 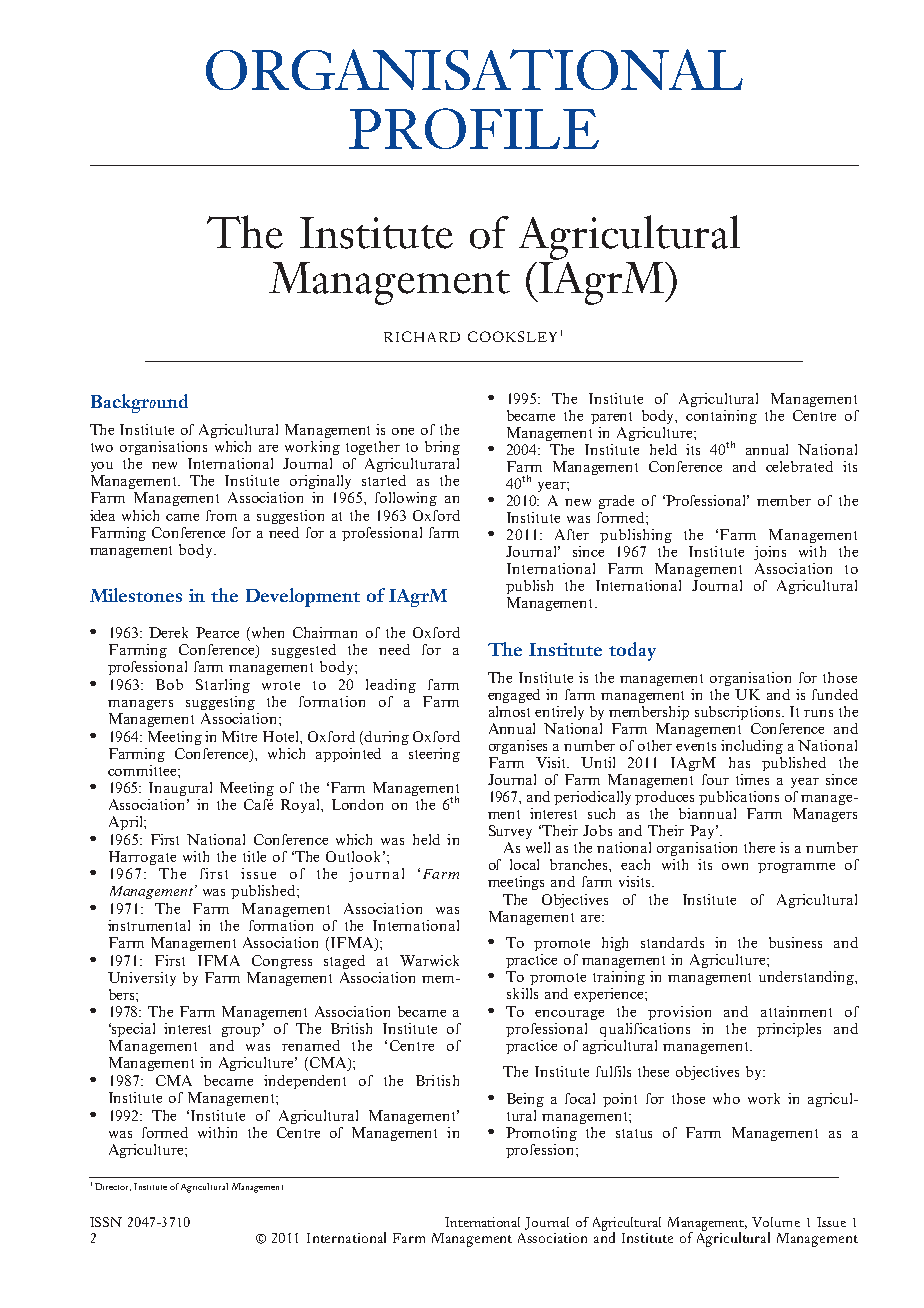 I want to click on times, so click(x=752, y=779).
